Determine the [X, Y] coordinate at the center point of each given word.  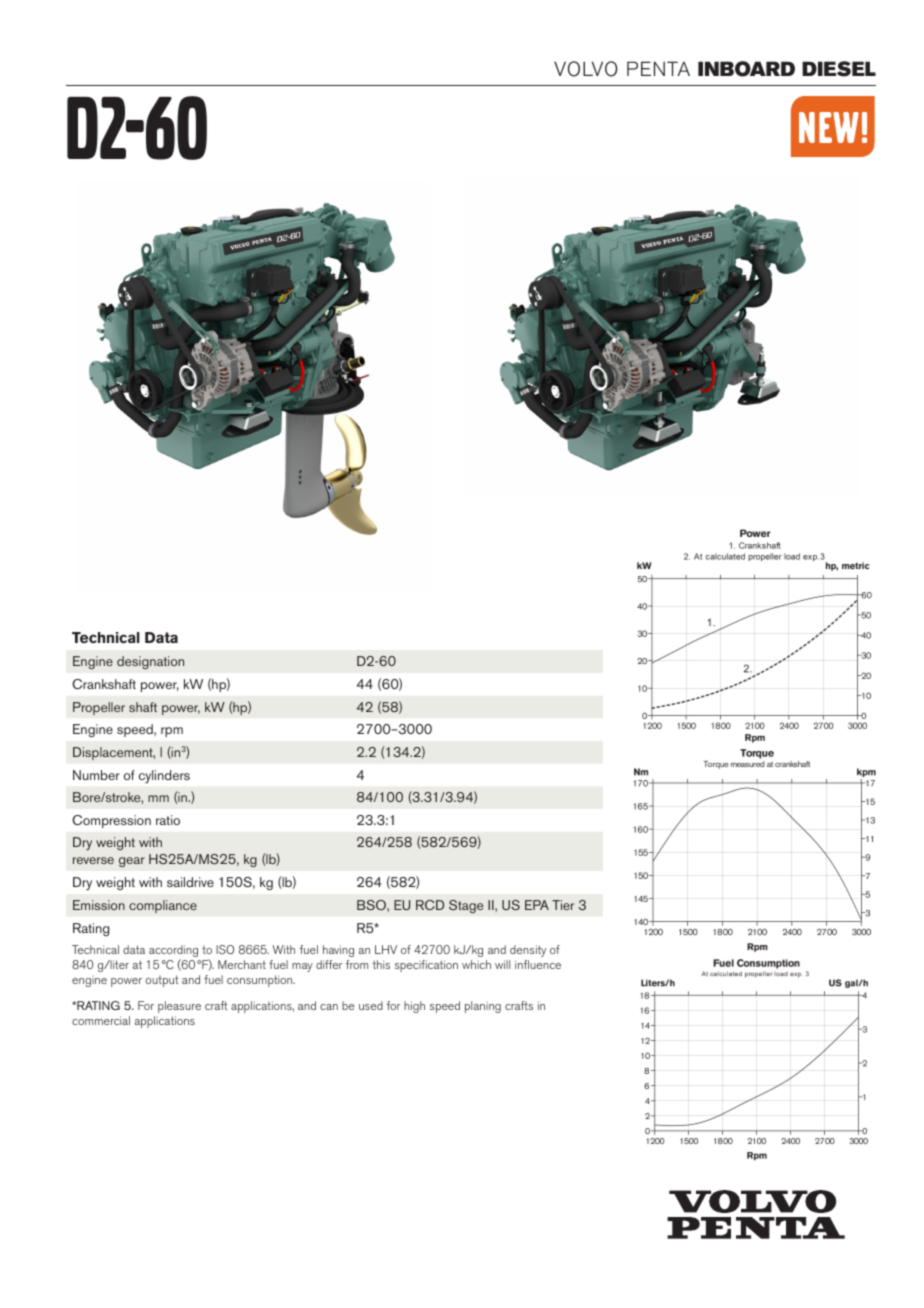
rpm [172, 732]
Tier [563, 905]
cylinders [164, 776]
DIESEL [839, 69]
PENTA [658, 68]
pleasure [179, 1007]
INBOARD [746, 69]
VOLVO [586, 69]
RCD [430, 905]
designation [150, 662]
